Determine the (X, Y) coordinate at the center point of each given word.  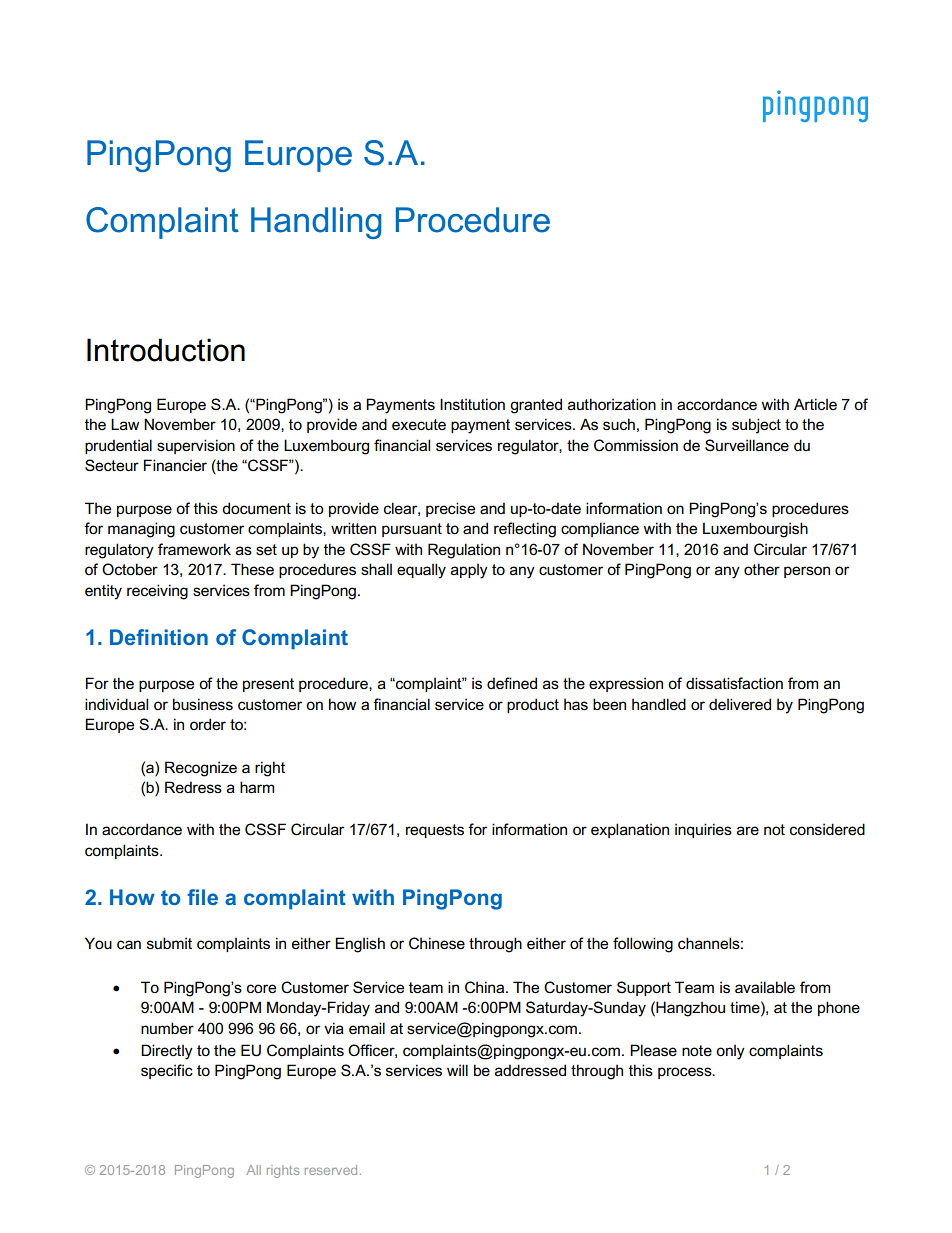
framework (194, 549)
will (457, 1070)
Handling (316, 223)
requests (435, 831)
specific (167, 1071)
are (748, 830)
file (202, 897)
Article (815, 404)
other (762, 569)
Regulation (464, 551)
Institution (472, 404)
